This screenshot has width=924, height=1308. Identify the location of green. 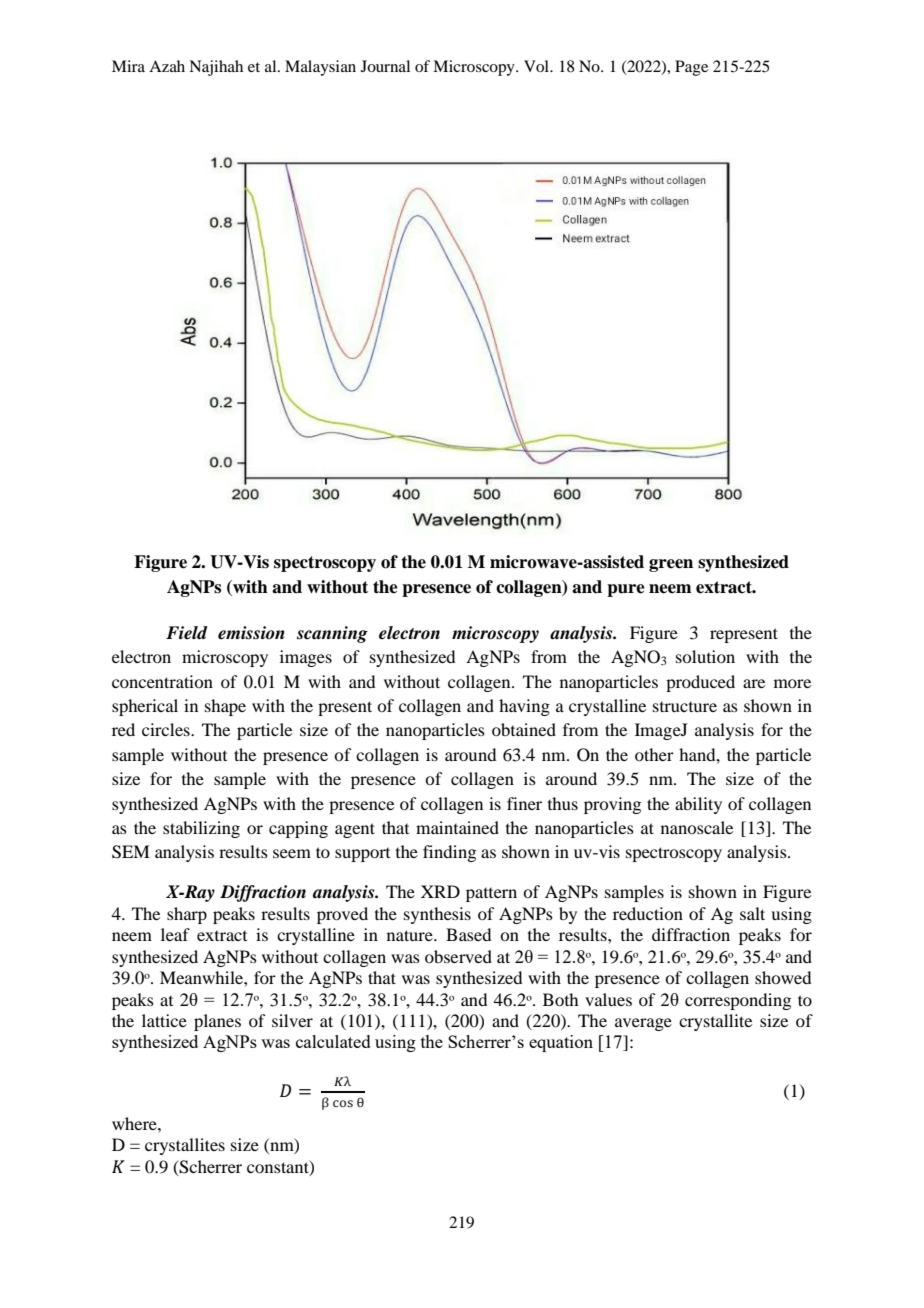
(671, 565).
